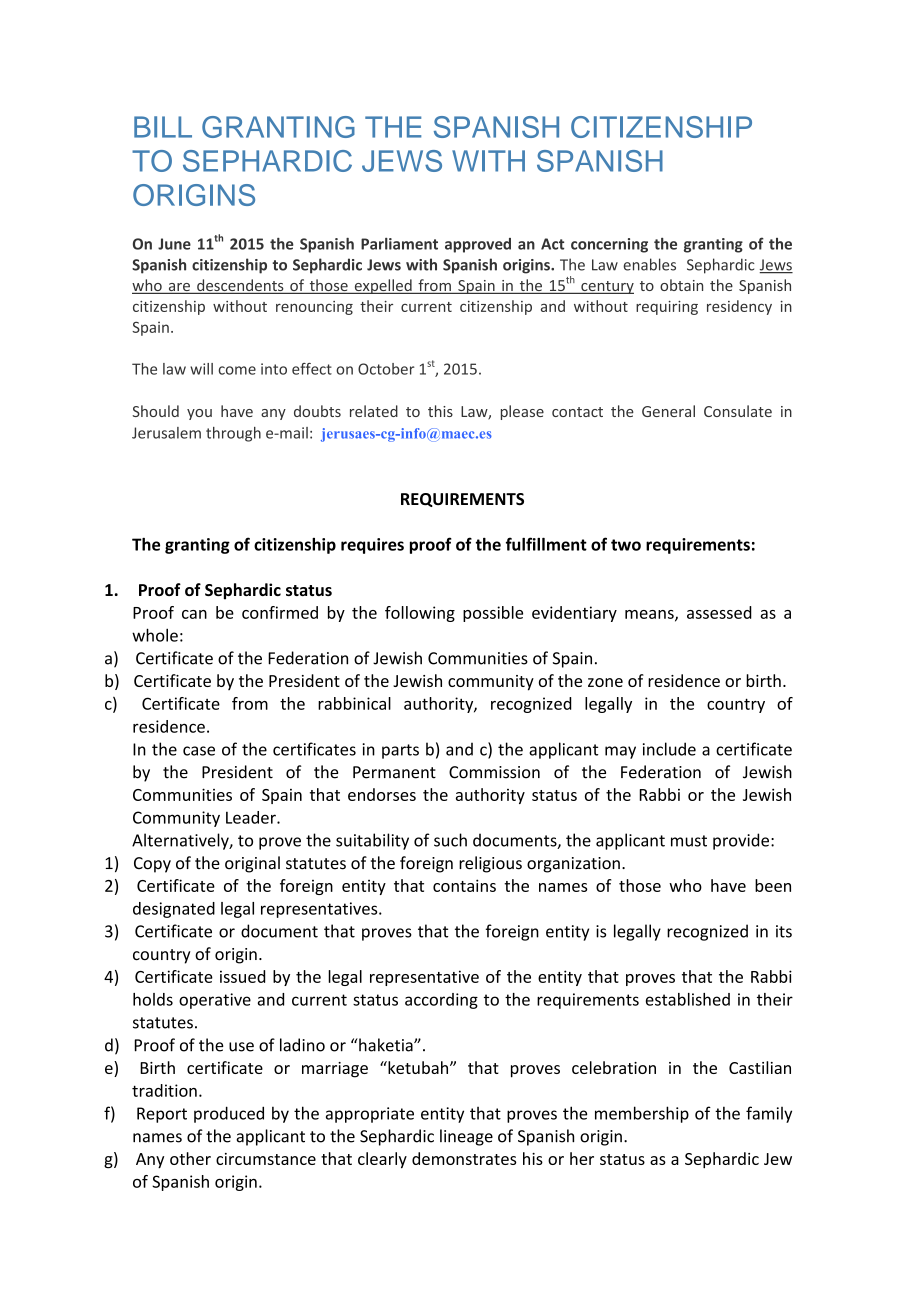 This page has height=1308, width=924. Describe the element at coordinates (163, 127) in the page. I see `BILL` at that location.
